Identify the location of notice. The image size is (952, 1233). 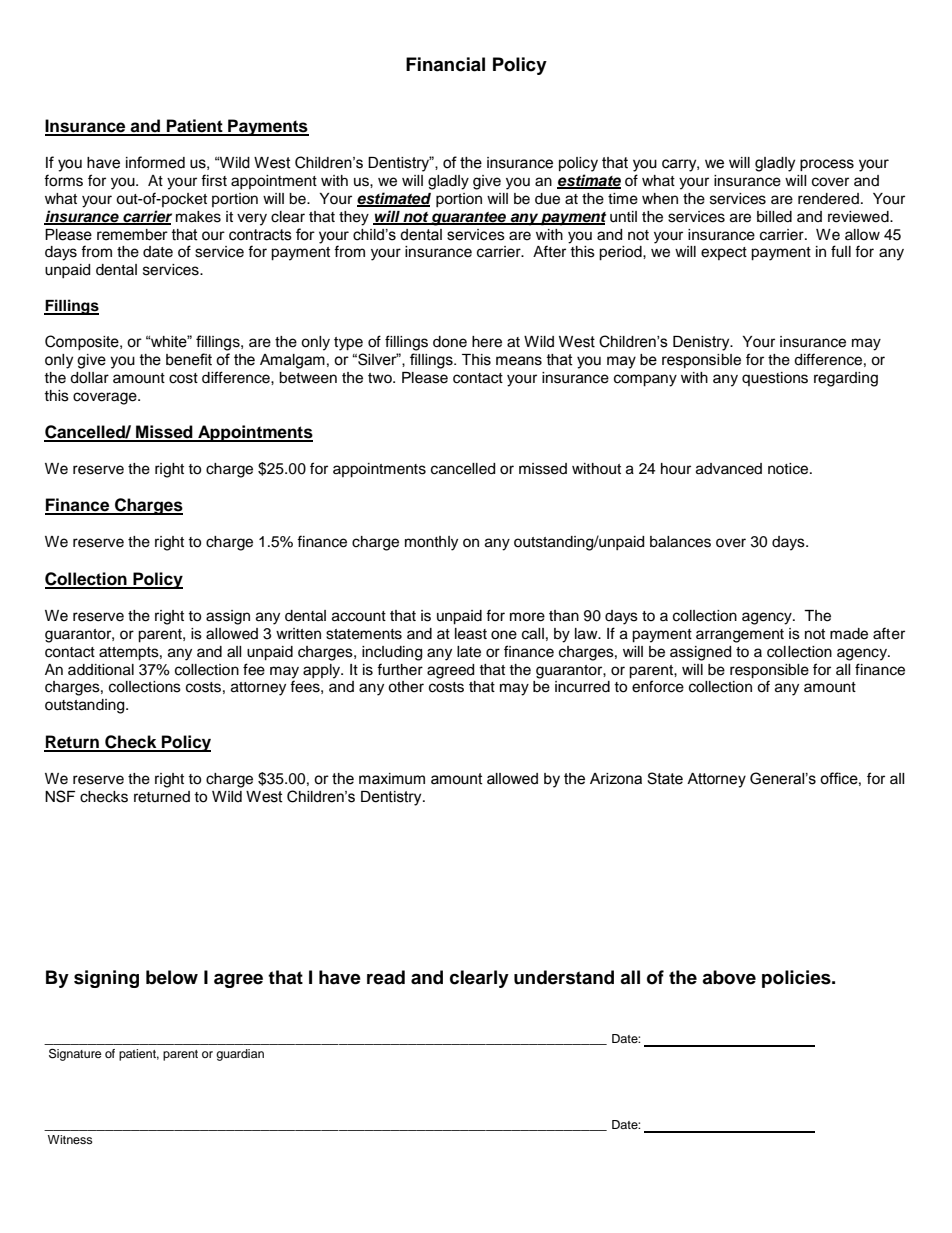
(789, 469).
